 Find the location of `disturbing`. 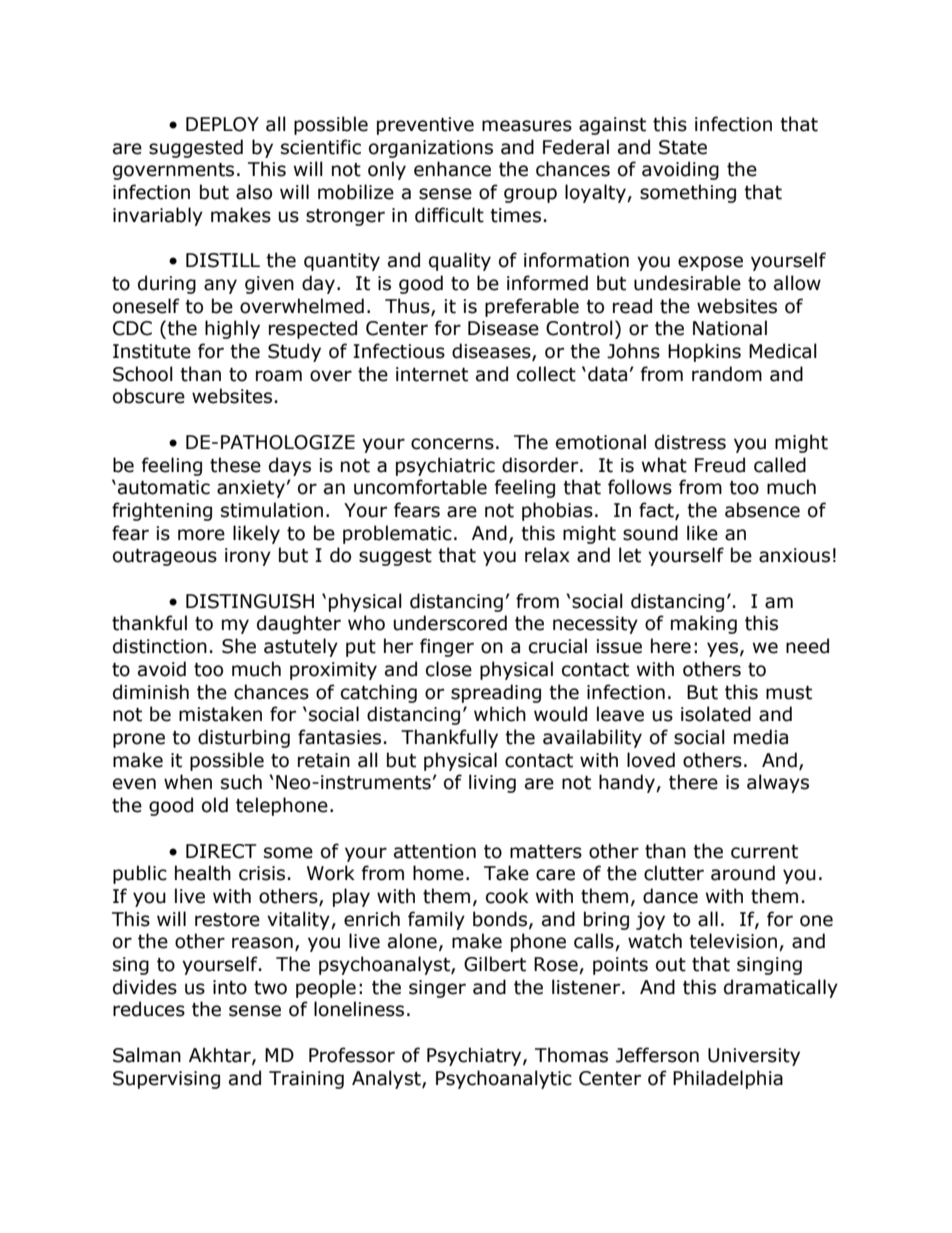

disturbing is located at coordinates (244, 738).
